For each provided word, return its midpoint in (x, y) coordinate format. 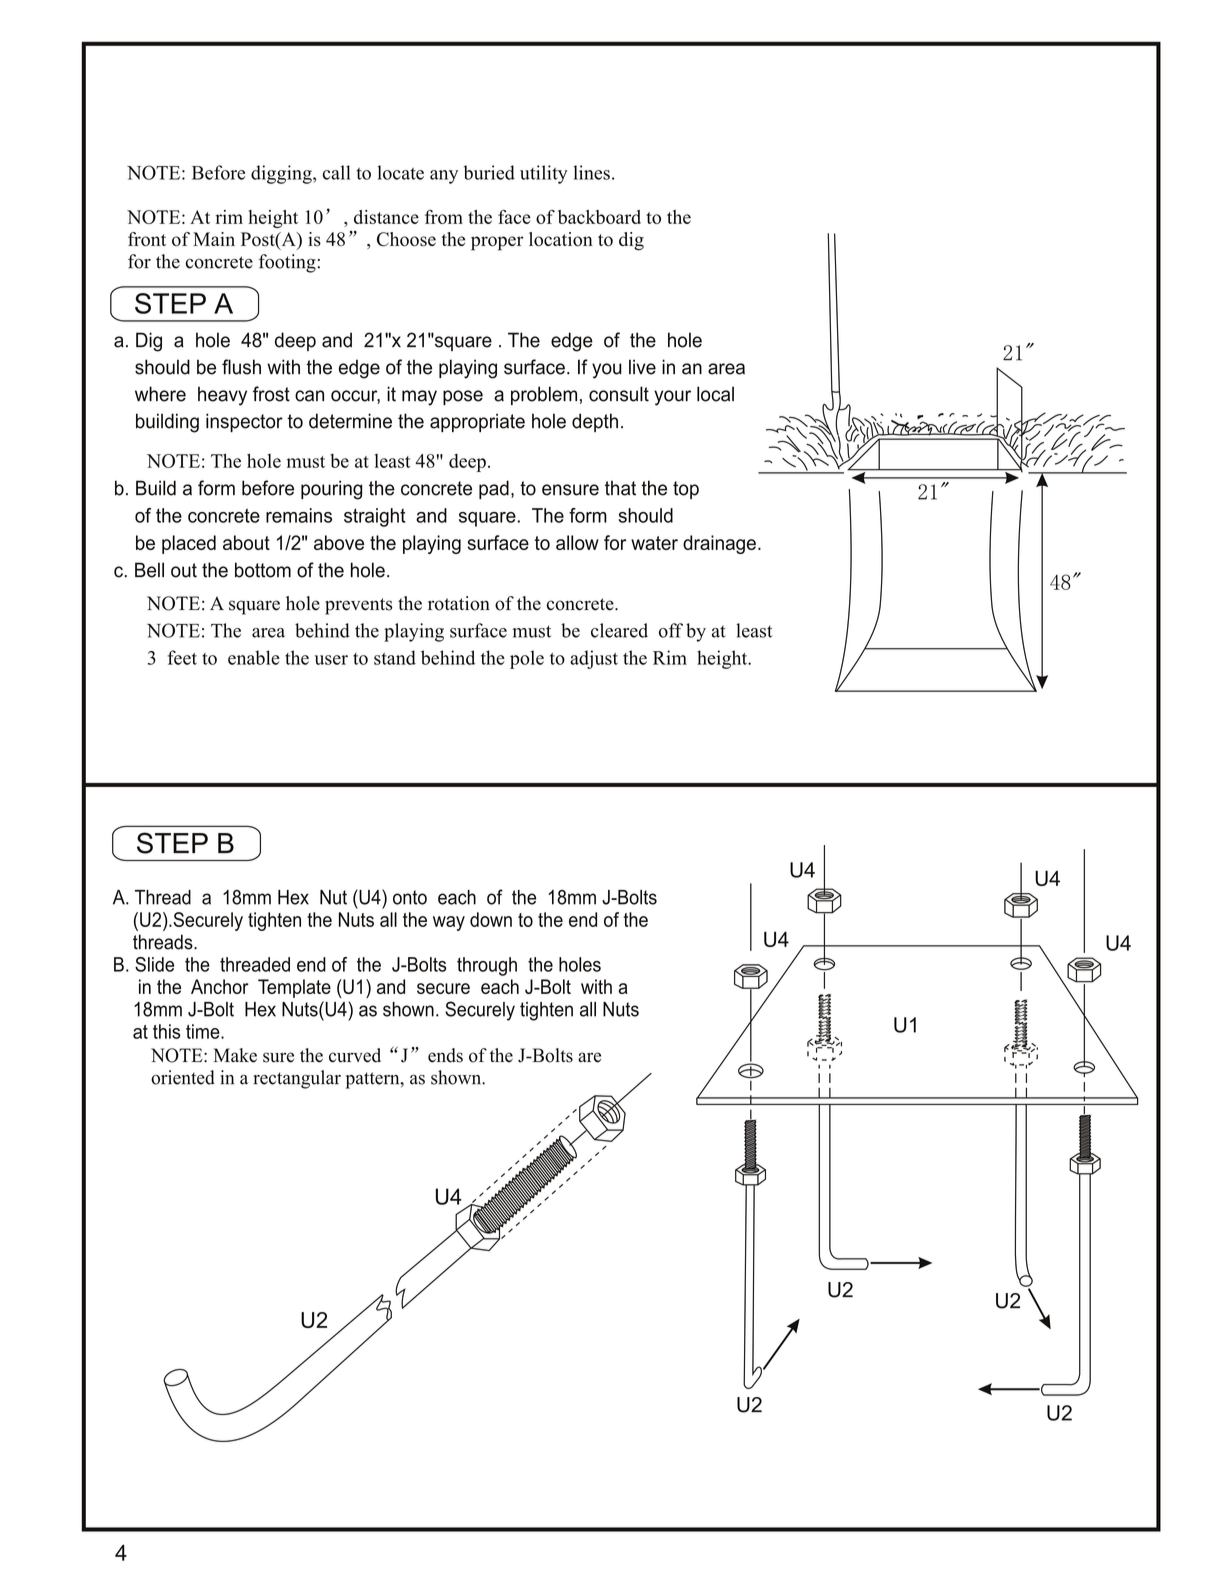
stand (395, 657)
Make (235, 1055)
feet (182, 657)
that (620, 488)
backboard (599, 217)
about (246, 542)
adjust (594, 659)
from (444, 217)
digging (282, 174)
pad (494, 489)
